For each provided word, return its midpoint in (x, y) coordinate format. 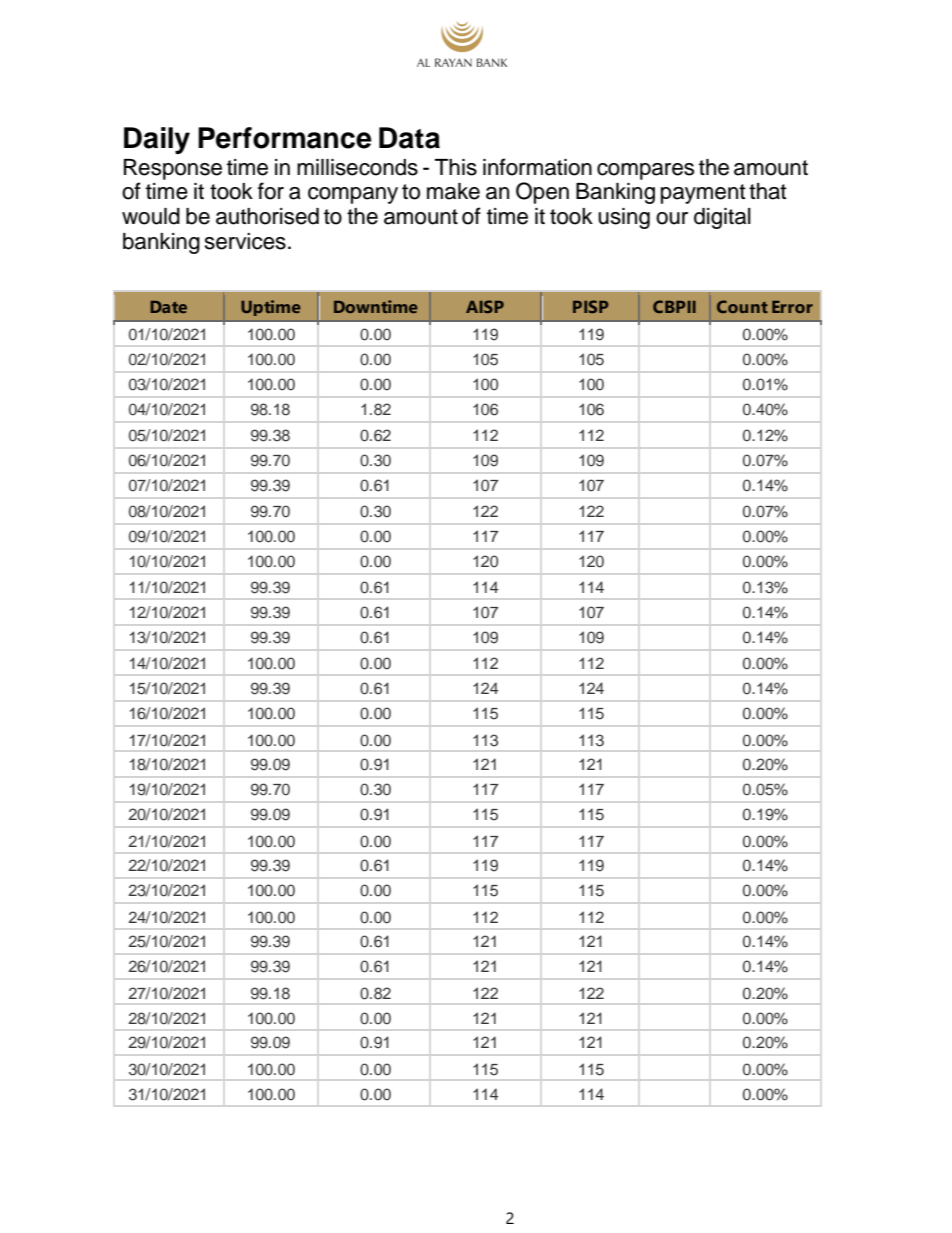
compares (645, 171)
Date (168, 307)
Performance (285, 138)
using (624, 218)
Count (742, 306)
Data (409, 138)
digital (722, 218)
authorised (267, 216)
